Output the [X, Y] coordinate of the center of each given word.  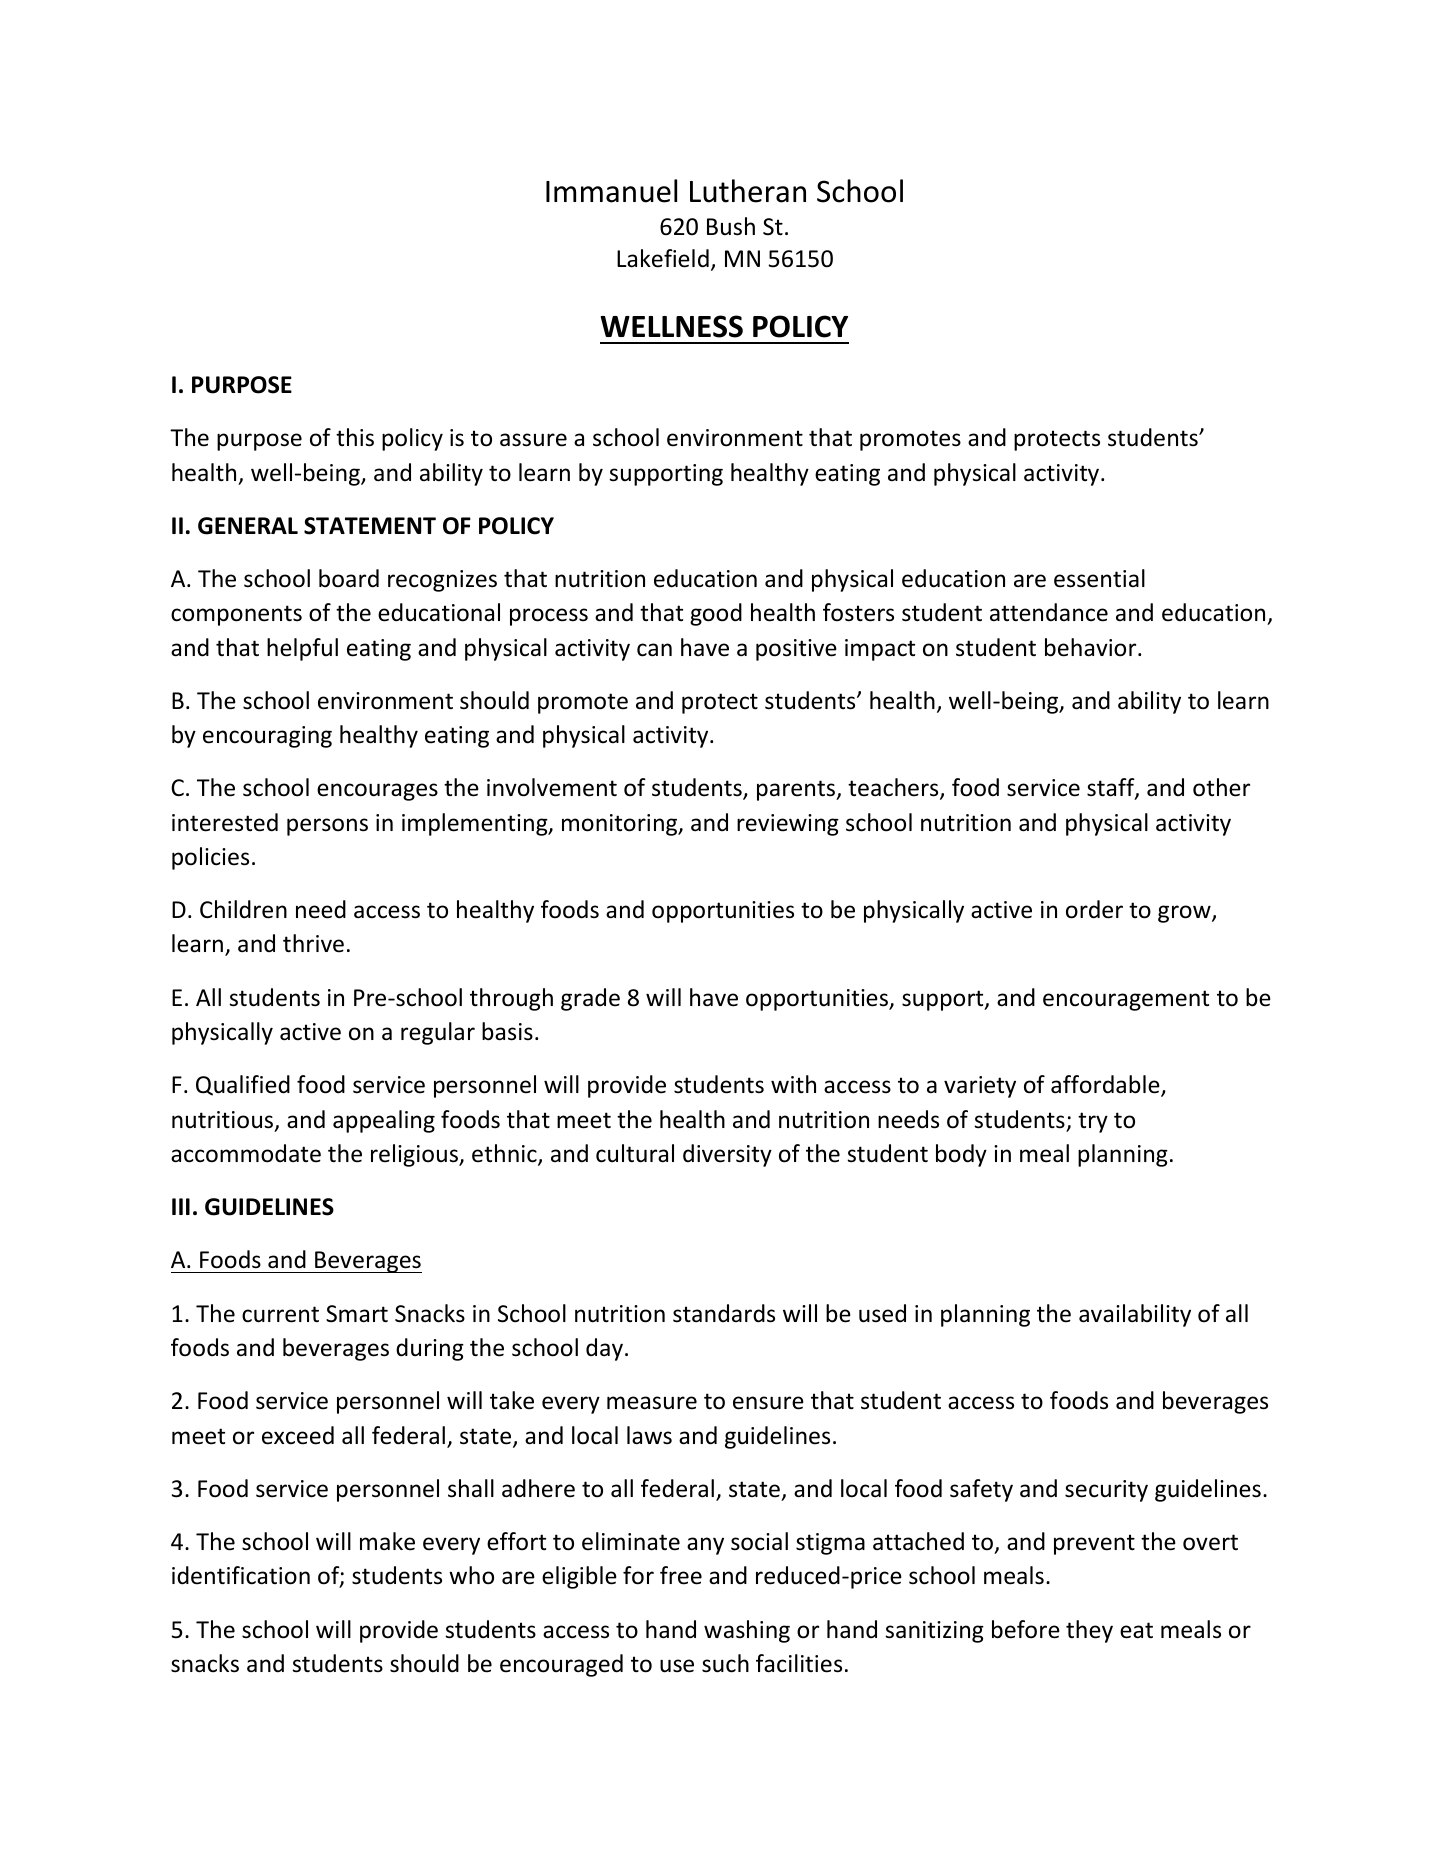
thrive [313, 943]
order [1094, 909]
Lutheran [748, 191]
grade [590, 999]
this [355, 437]
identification [241, 1575]
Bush [731, 226]
